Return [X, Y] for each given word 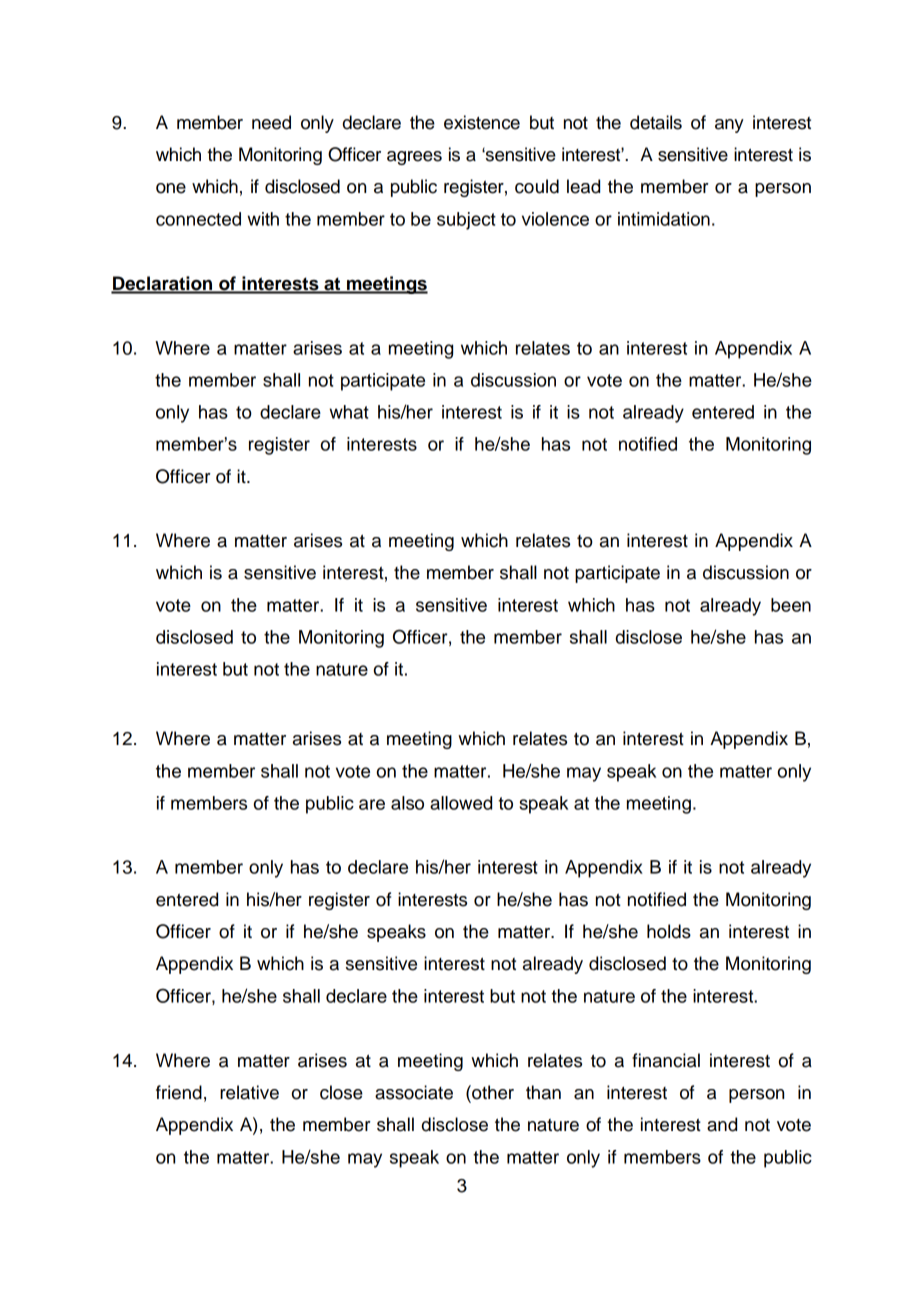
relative [249, 1092]
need [271, 122]
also [407, 803]
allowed [461, 803]
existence [482, 122]
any [729, 126]
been [791, 605]
